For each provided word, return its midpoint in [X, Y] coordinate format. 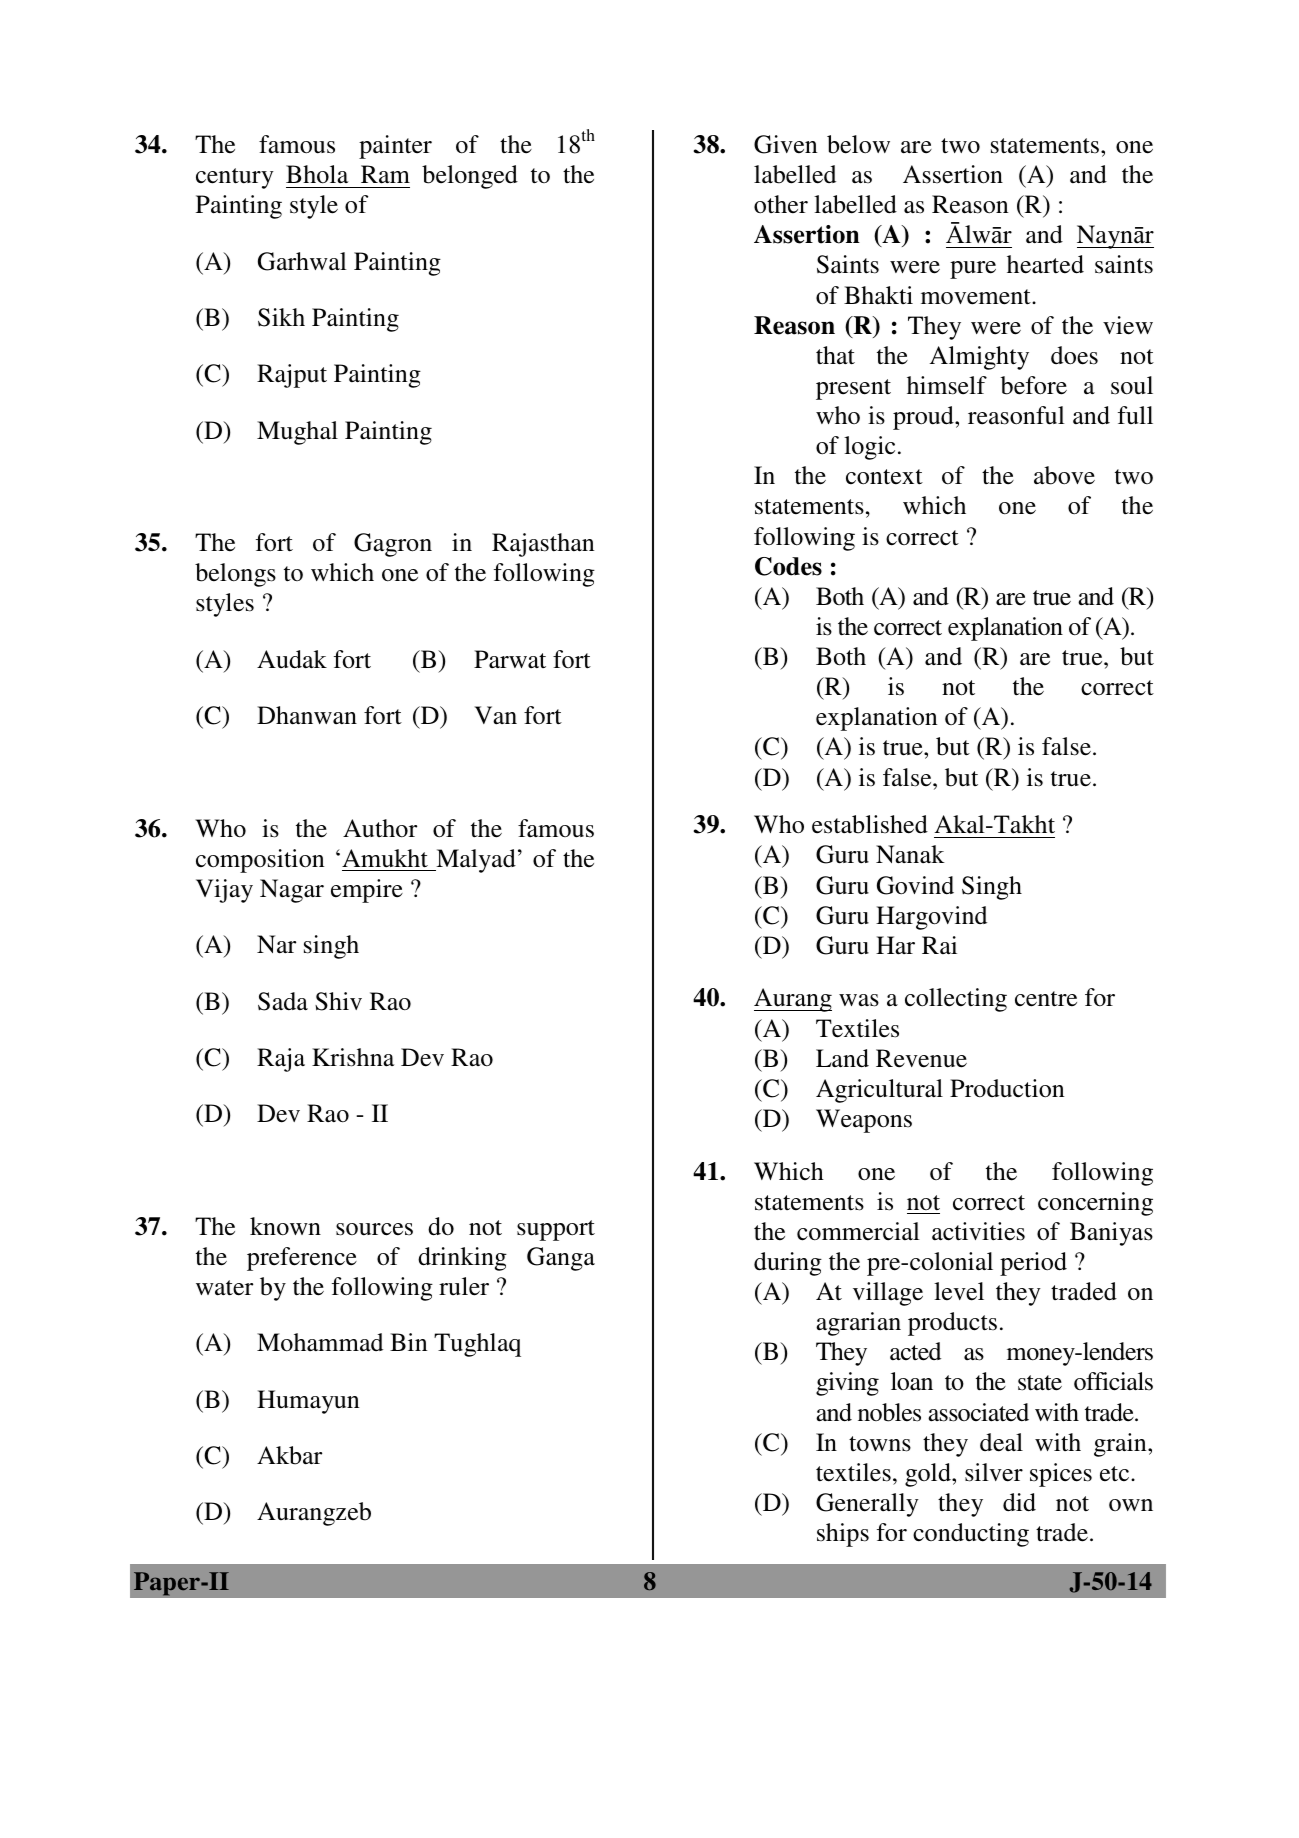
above [1064, 475]
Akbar [289, 1455]
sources [374, 1229]
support [556, 1230]
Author [380, 828]
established [870, 824]
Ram [385, 174]
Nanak [910, 854]
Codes [788, 566]
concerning [1095, 1204]
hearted [1045, 264]
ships [843, 1535]
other [781, 204]
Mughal [297, 433]
